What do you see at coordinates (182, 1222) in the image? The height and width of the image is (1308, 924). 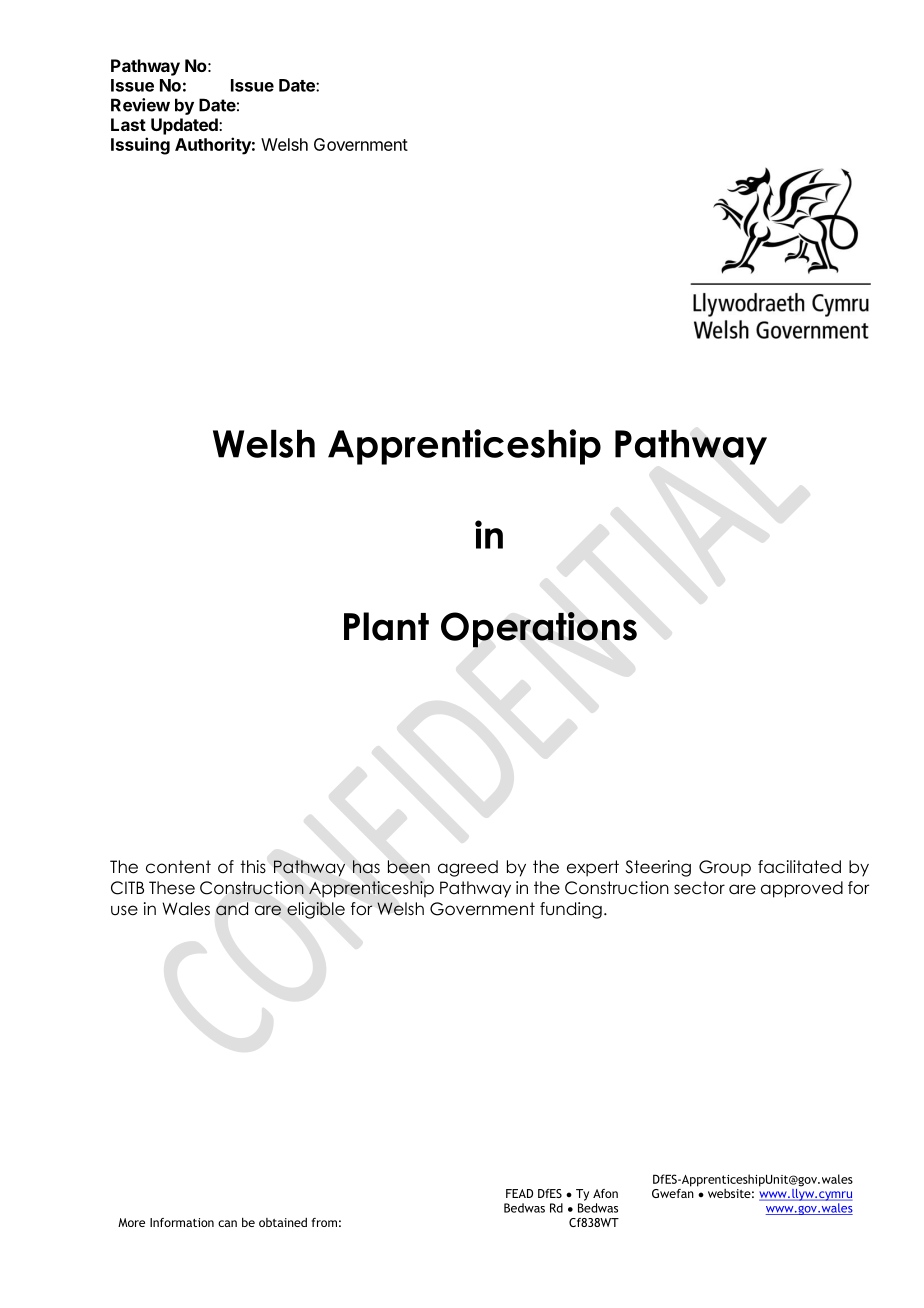 I see `Information` at bounding box center [182, 1222].
